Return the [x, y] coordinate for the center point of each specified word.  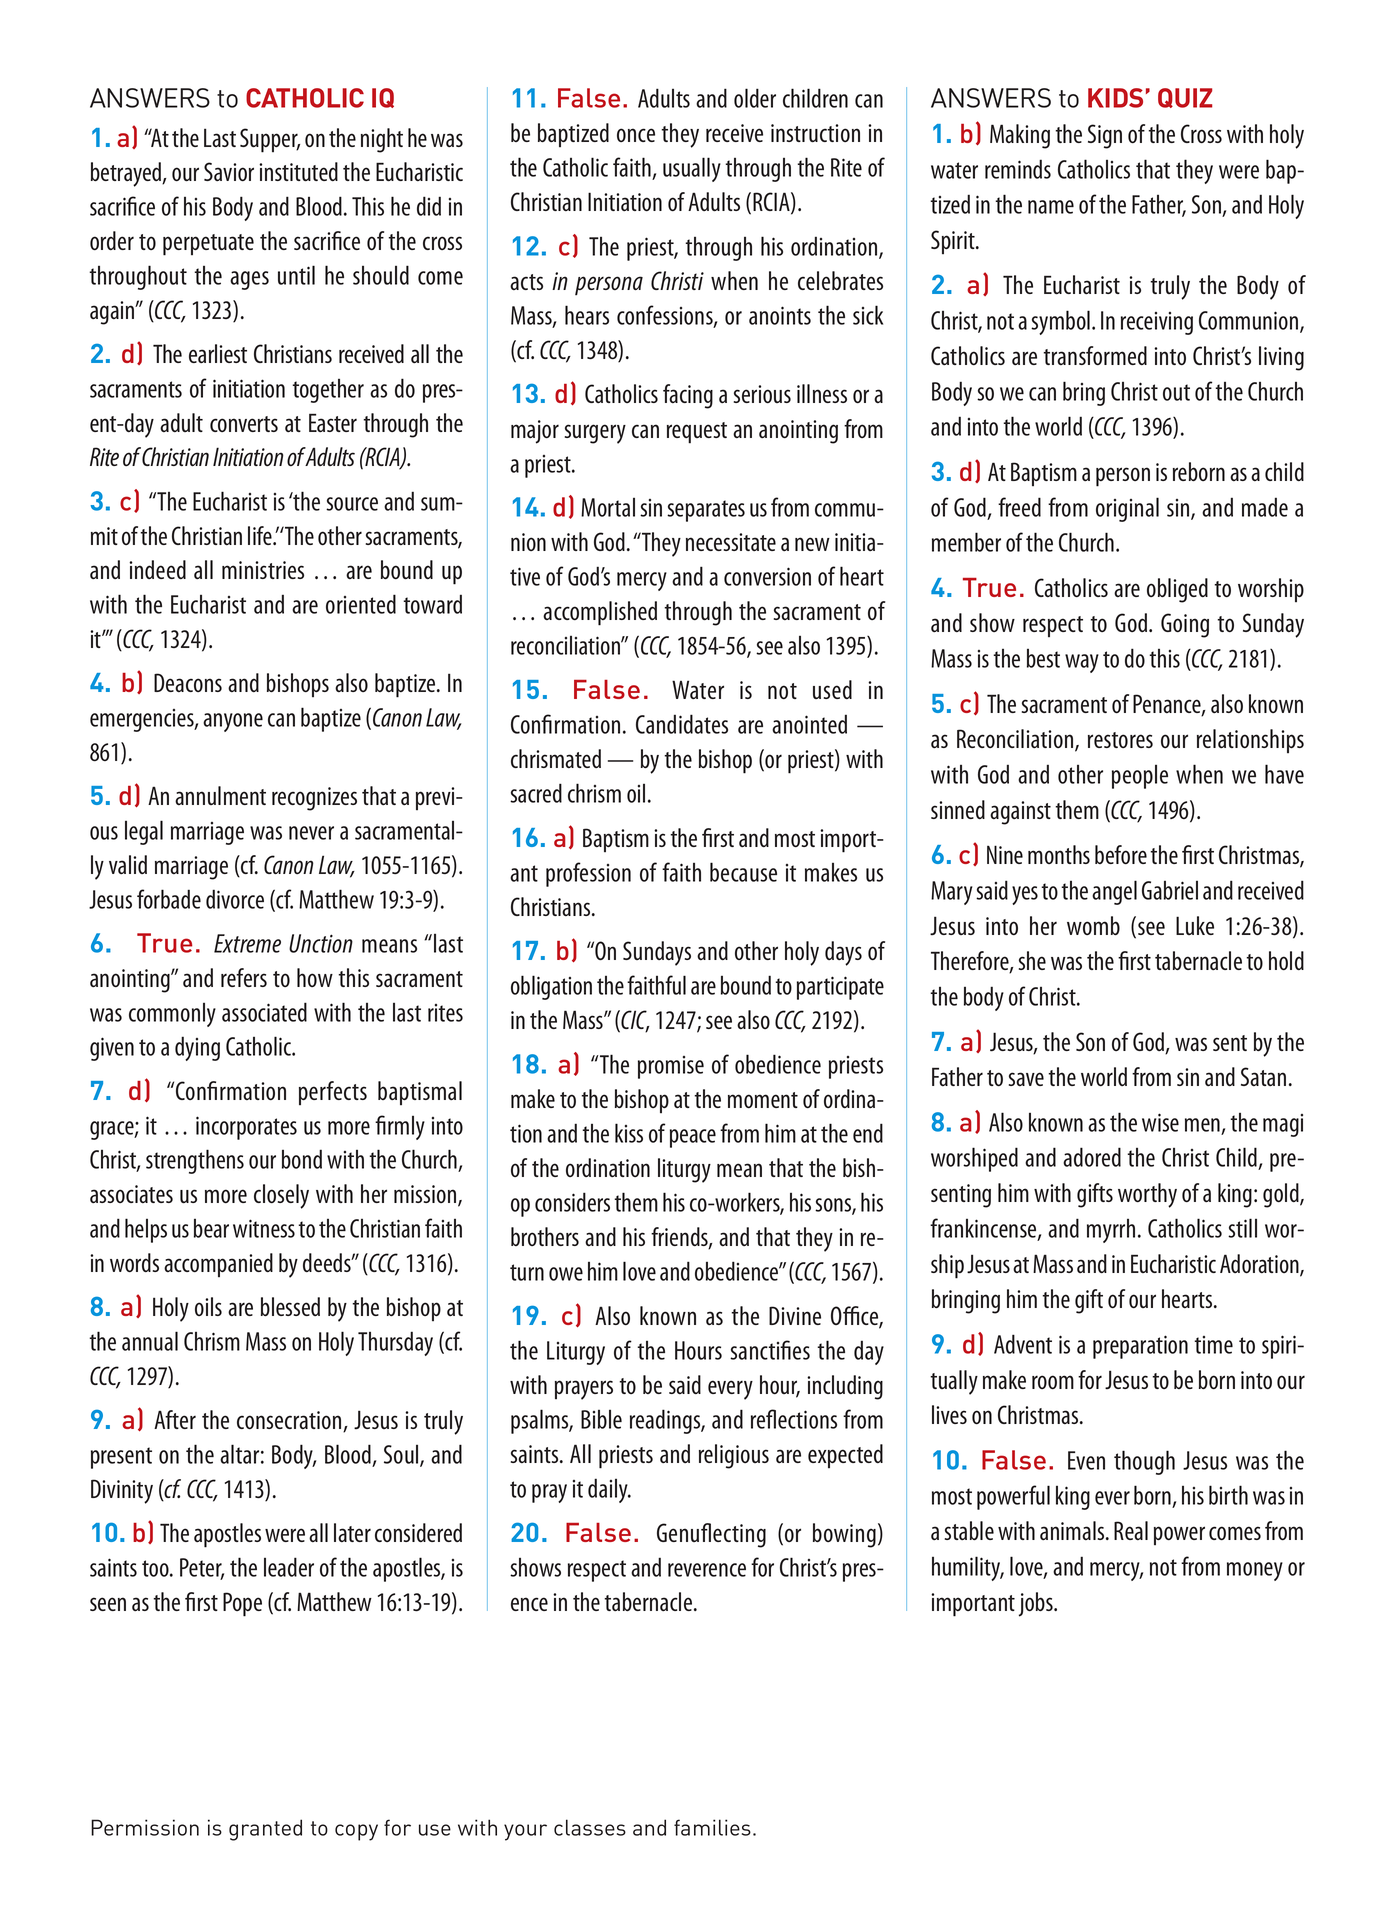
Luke [1195, 925]
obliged [1177, 590]
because [743, 872]
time [1213, 1345]
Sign [1105, 136]
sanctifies [770, 1350]
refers [244, 977]
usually [692, 169]
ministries [263, 570]
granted [265, 1830]
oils [208, 1306]
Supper [270, 140]
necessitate [731, 542]
